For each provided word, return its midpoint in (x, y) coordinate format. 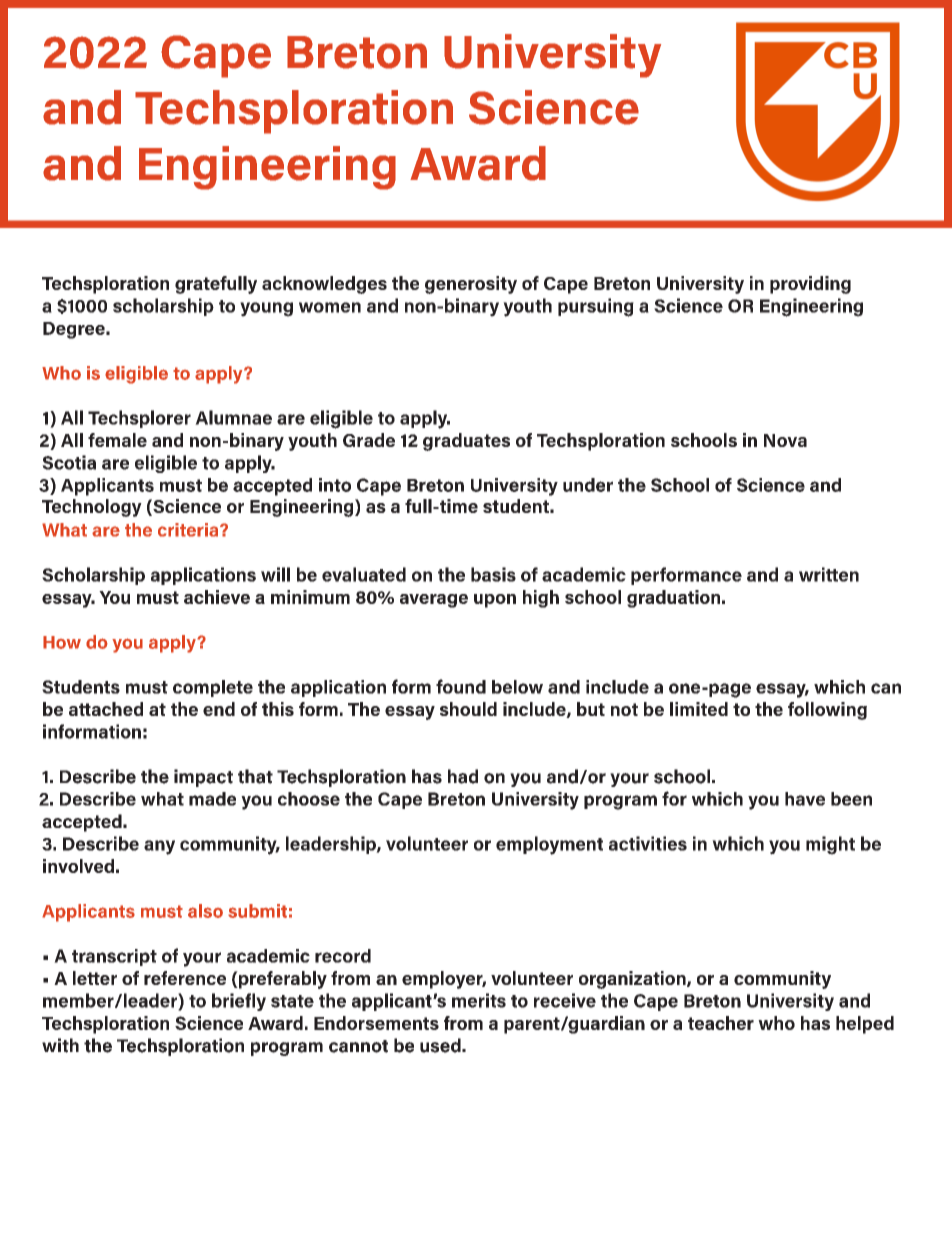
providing (810, 285)
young (266, 309)
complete (213, 688)
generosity (471, 285)
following (827, 711)
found (461, 686)
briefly (239, 1002)
